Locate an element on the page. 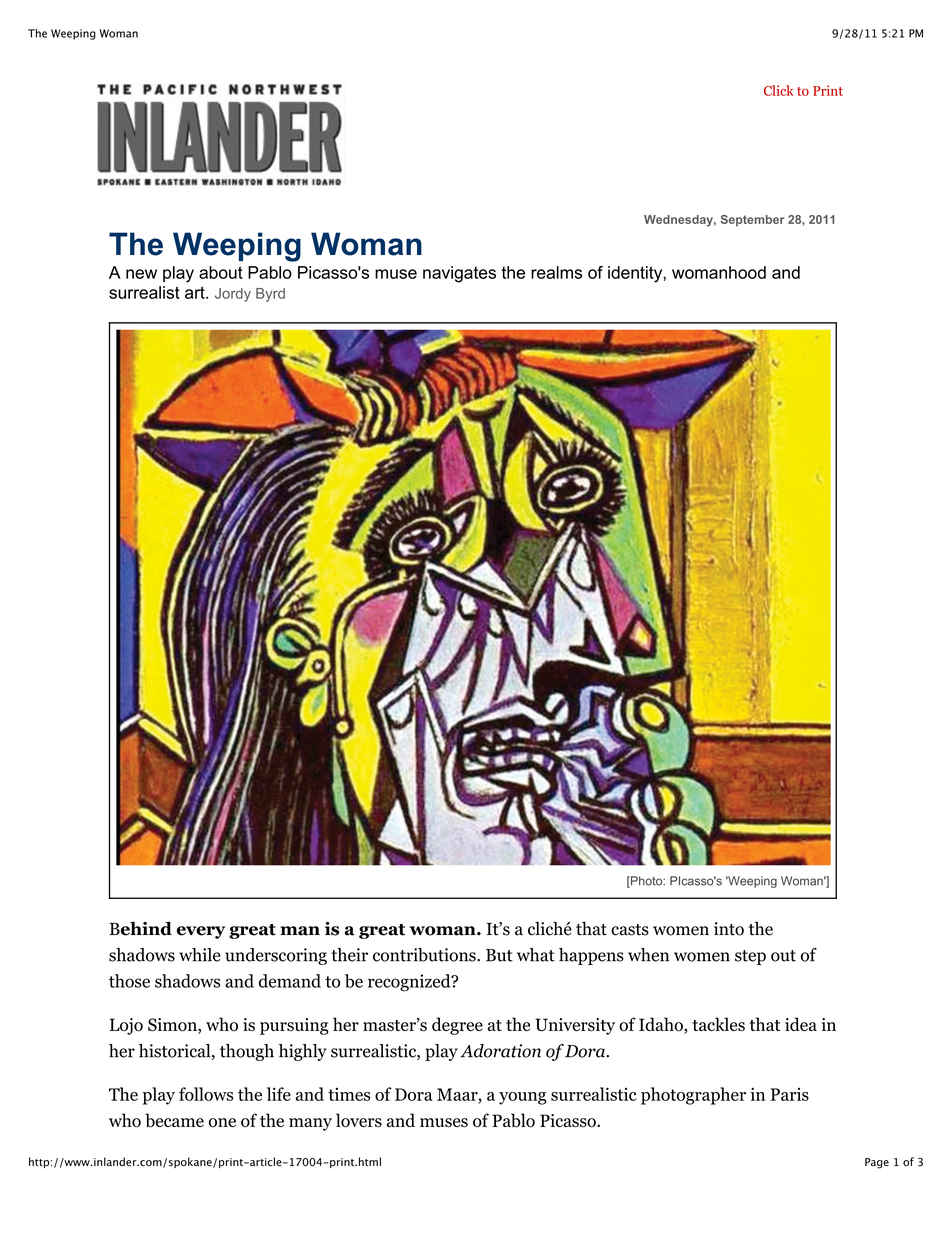 The width and height of the page is (952, 1233). step is located at coordinates (750, 957).
